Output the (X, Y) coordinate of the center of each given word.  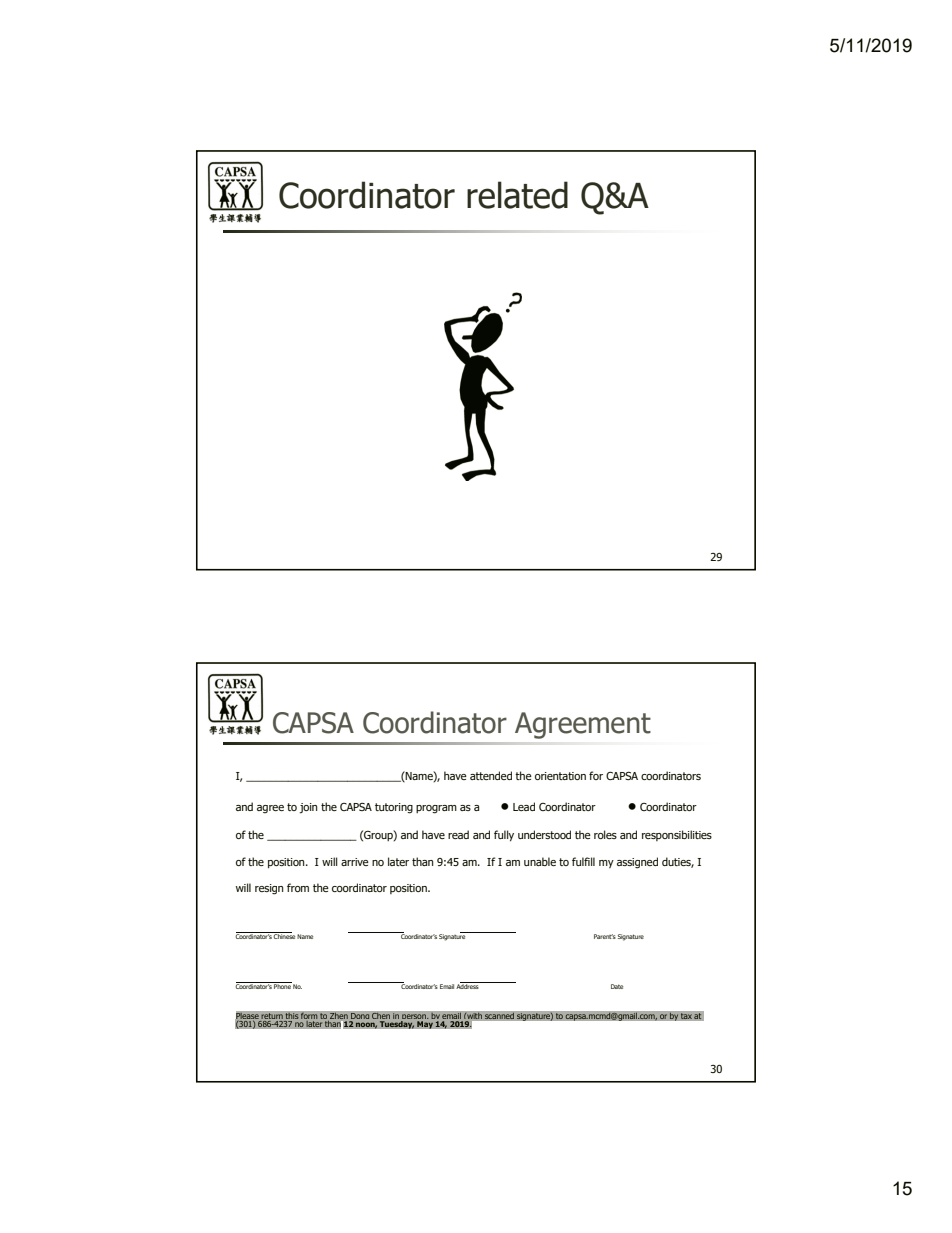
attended (491, 775)
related (517, 195)
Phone (282, 985)
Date (617, 986)
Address (468, 985)
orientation (560, 776)
